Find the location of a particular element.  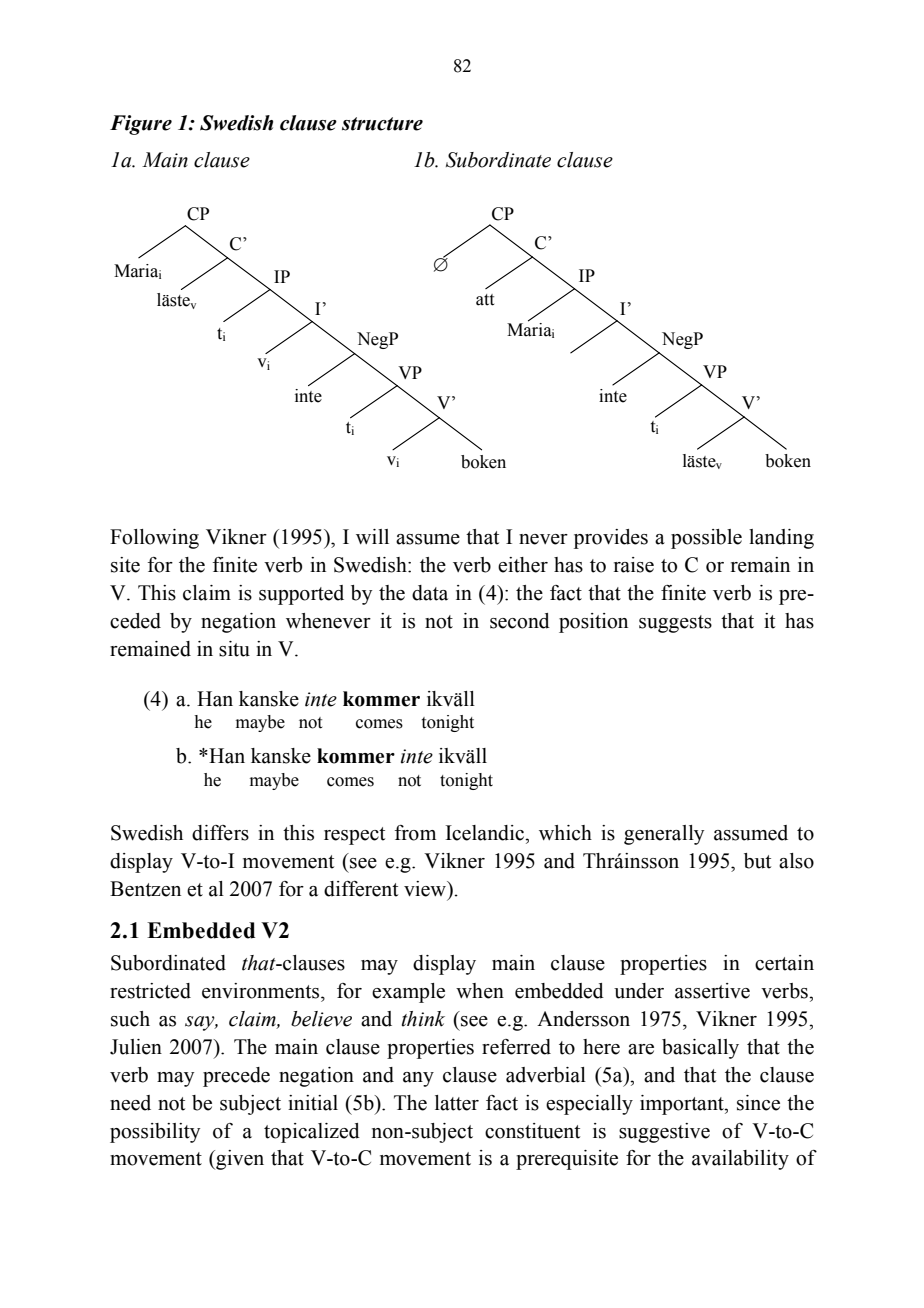

suggests is located at coordinates (675, 624).
